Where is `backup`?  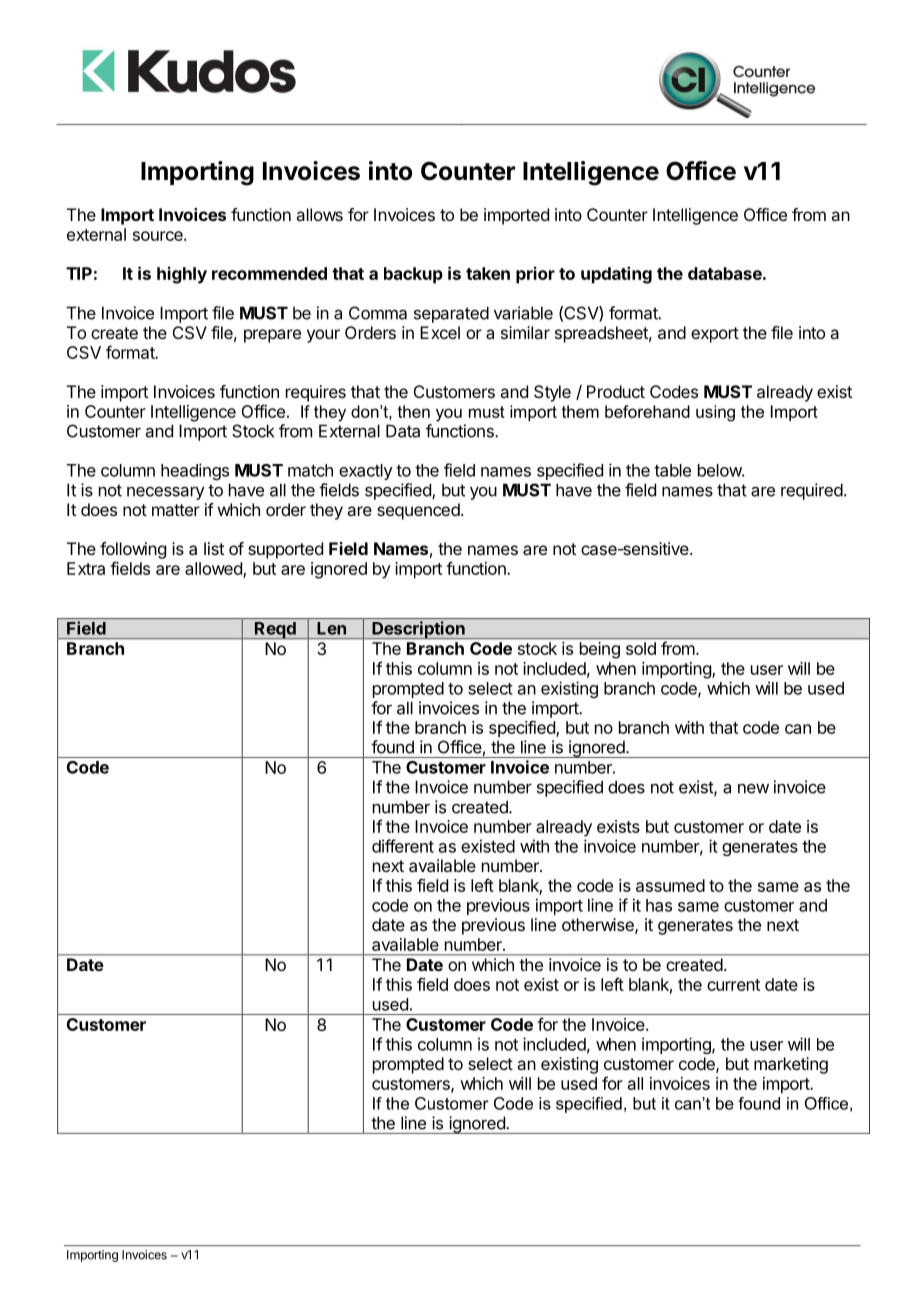 backup is located at coordinates (413, 275).
